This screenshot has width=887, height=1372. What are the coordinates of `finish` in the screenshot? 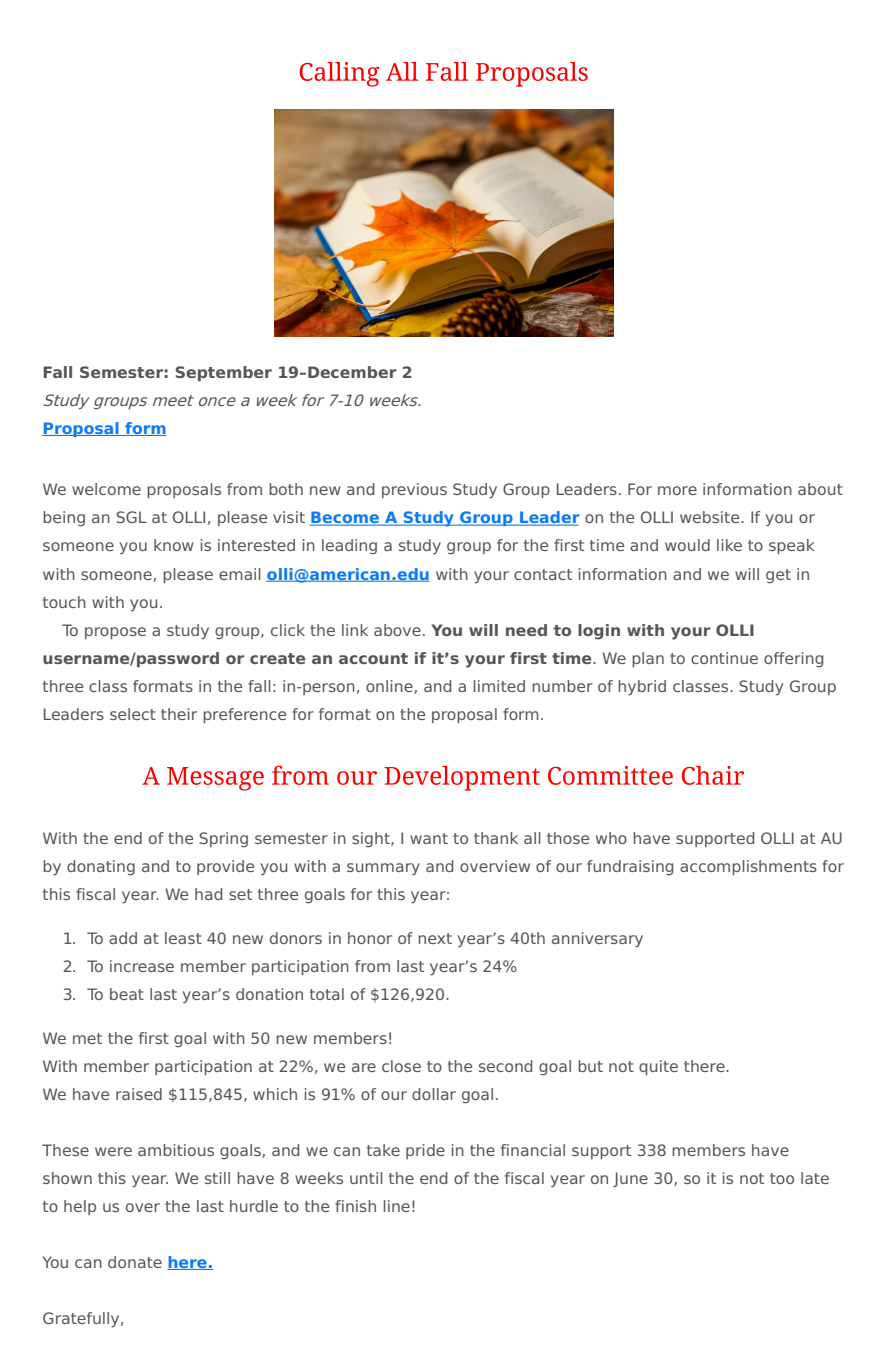 It's located at (355, 1206).
